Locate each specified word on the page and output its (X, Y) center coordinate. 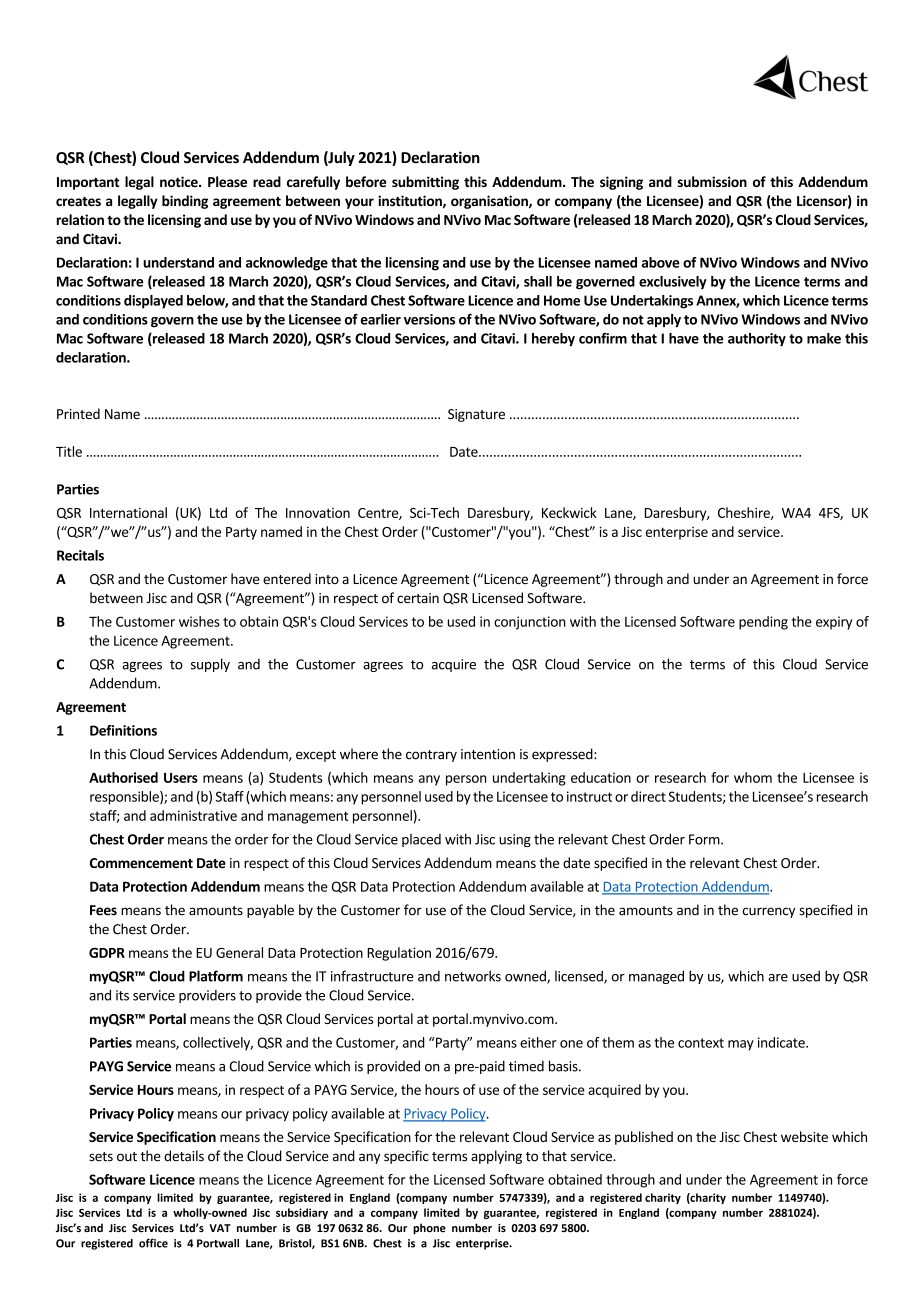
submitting (425, 183)
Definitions (123, 730)
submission (712, 181)
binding (185, 202)
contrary (431, 756)
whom (753, 777)
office (153, 1243)
